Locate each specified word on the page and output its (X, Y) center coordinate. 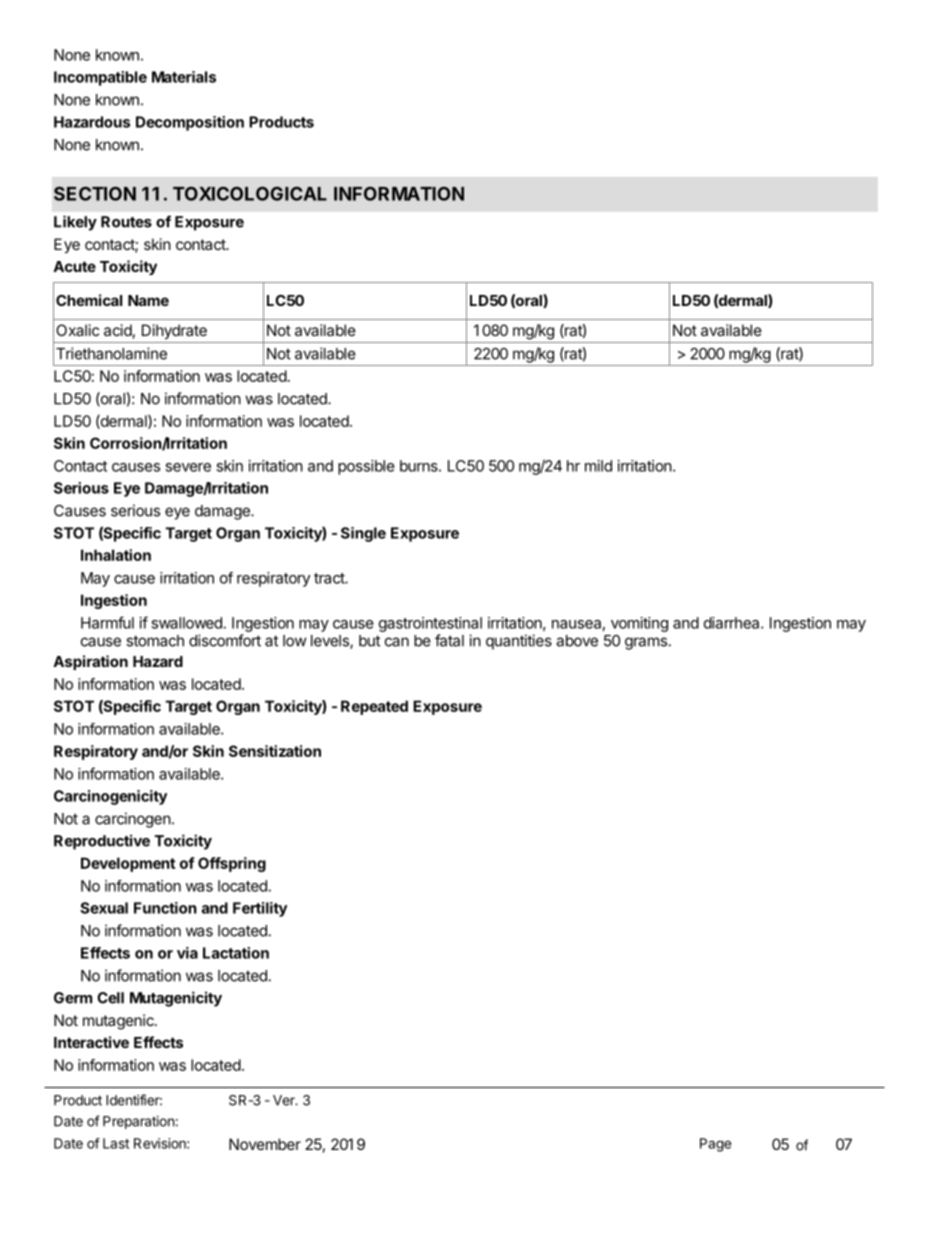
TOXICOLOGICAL (250, 193)
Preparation (138, 1122)
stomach (155, 641)
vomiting (639, 624)
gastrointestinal (430, 624)
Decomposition (190, 123)
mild (598, 466)
